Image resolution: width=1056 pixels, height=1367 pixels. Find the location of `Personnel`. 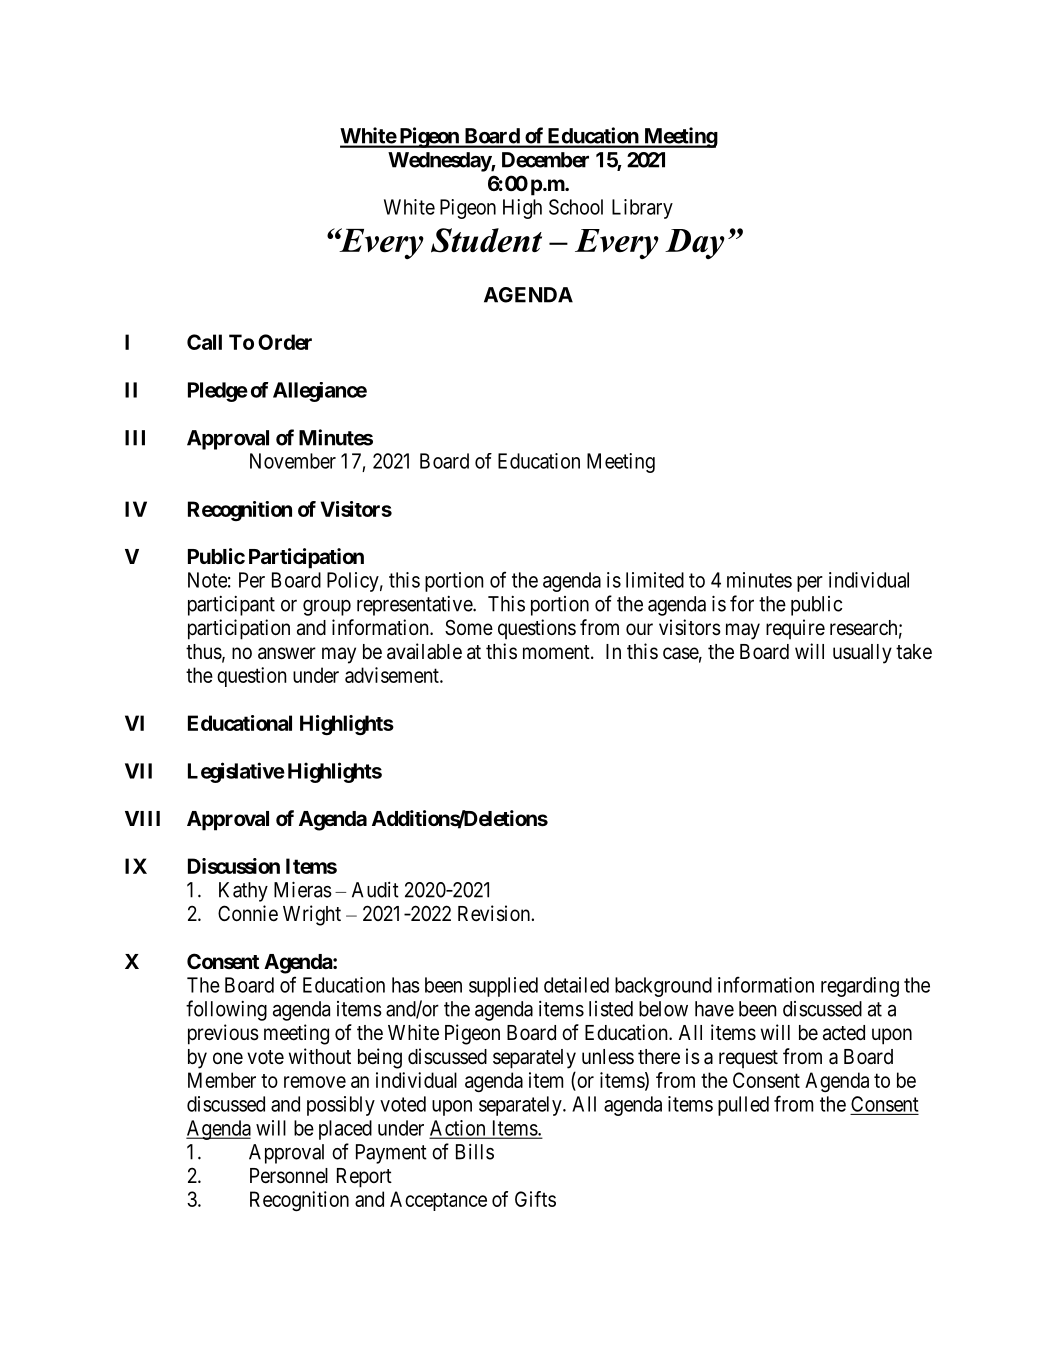

Personnel is located at coordinates (289, 1176).
